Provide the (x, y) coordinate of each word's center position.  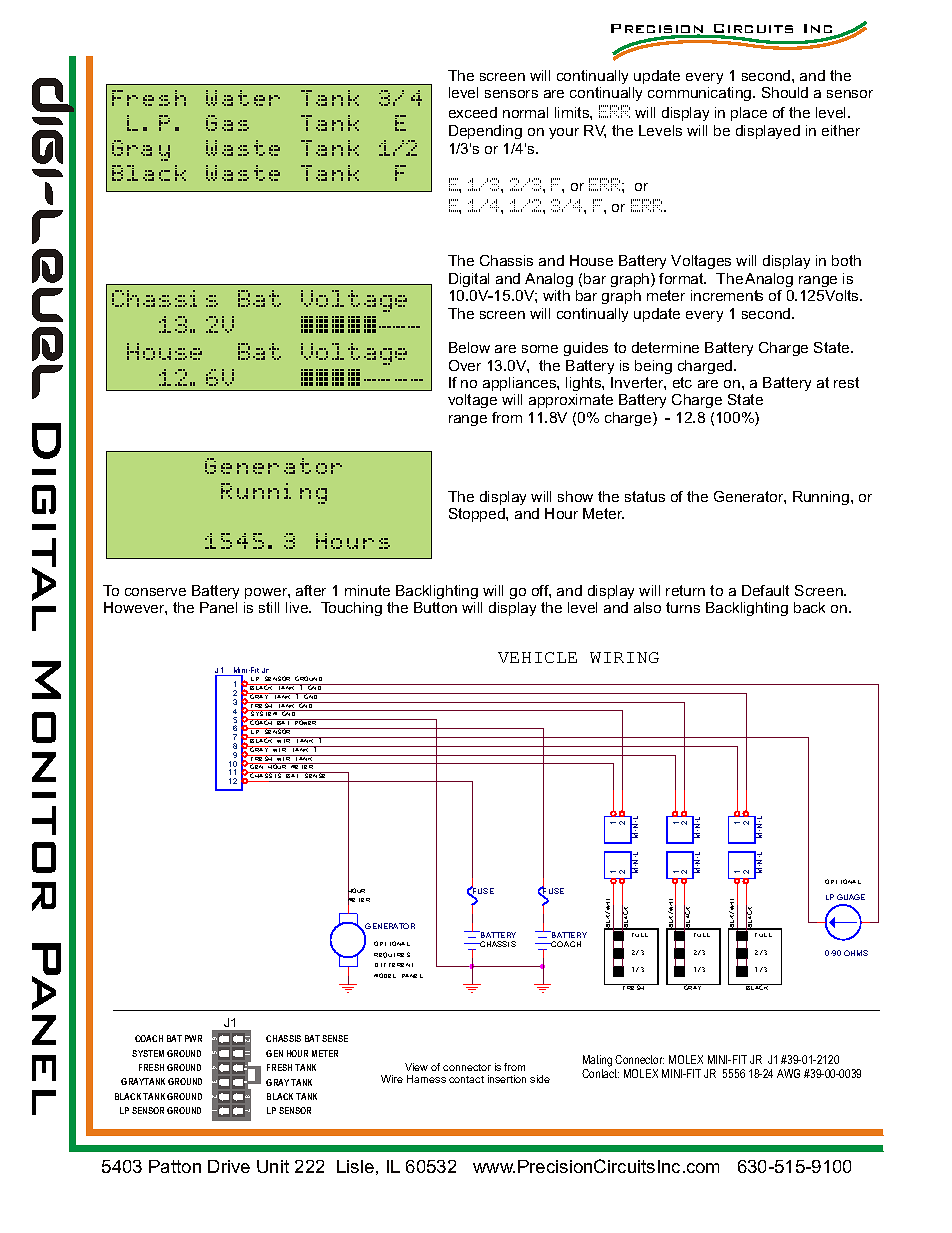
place (749, 114)
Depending (485, 132)
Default (765, 590)
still (269, 607)
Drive (229, 1166)
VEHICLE (537, 657)
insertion (507, 1079)
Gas (227, 123)
